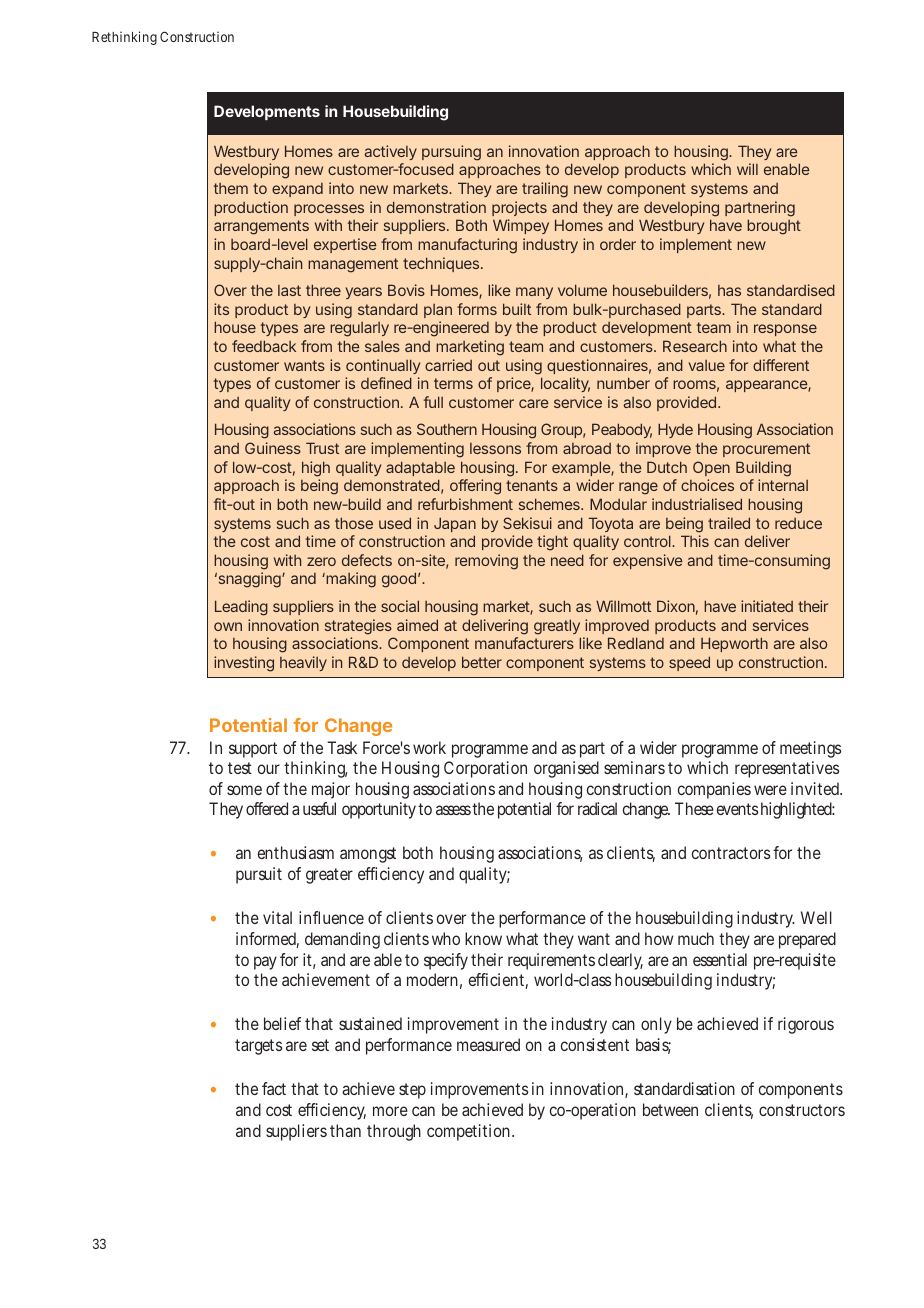 The width and height of the image is (924, 1308). What do you see at coordinates (770, 790) in the image?
I see `were` at bounding box center [770, 790].
